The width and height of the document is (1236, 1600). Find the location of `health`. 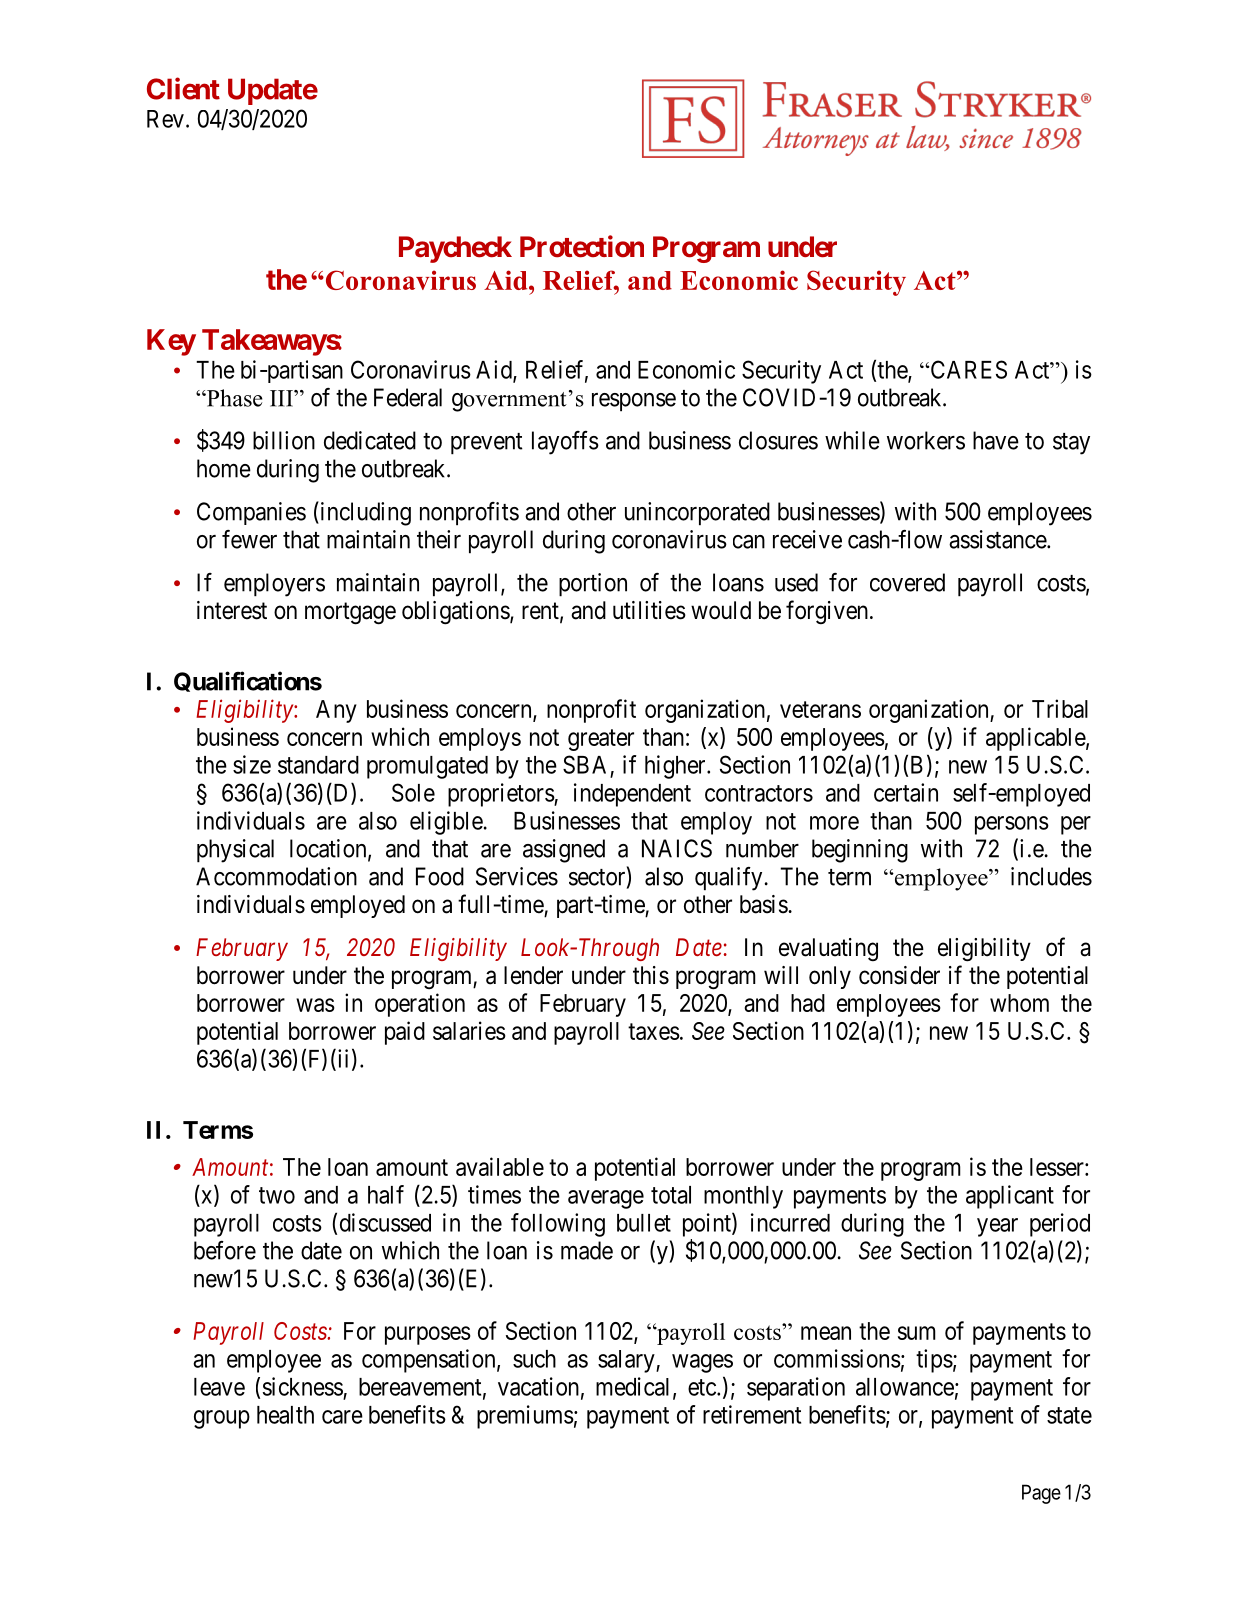

health is located at coordinates (285, 1415).
